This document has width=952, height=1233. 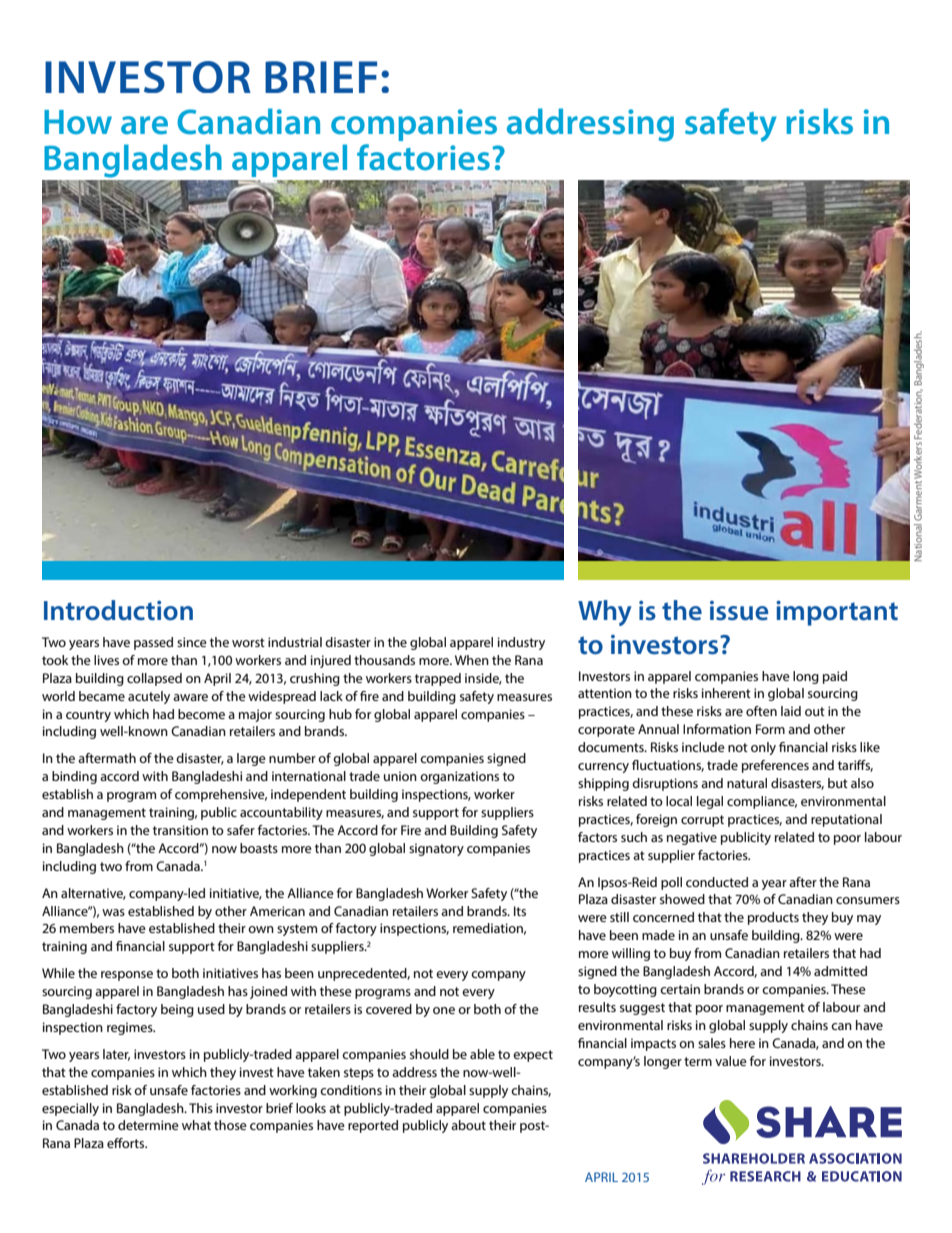 What do you see at coordinates (196, 1125) in the document?
I see `what` at bounding box center [196, 1125].
